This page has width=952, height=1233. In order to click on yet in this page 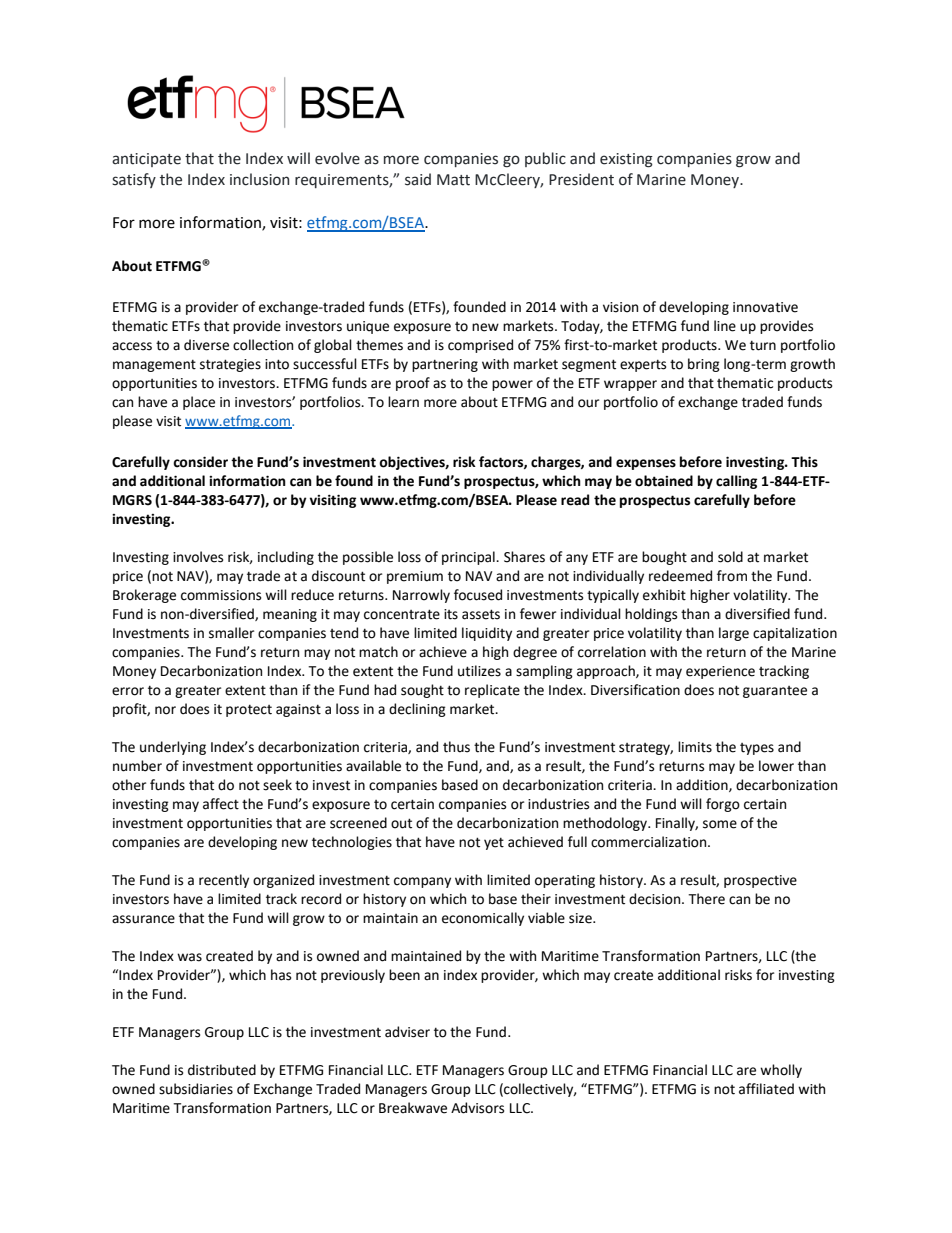, I will do `click(494, 844)`.
